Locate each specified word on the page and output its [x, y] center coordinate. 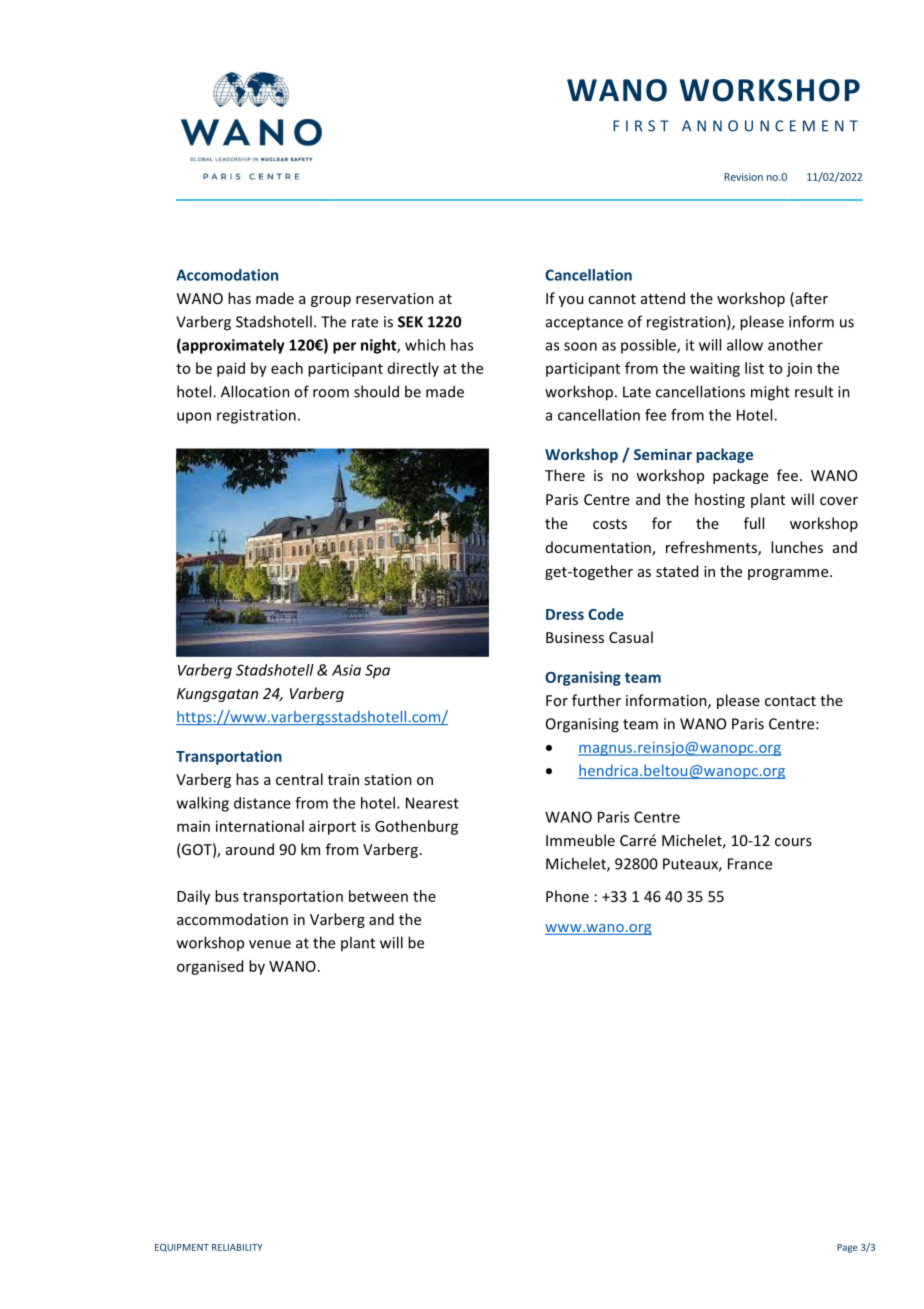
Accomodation [227, 275]
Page [847, 1248]
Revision [743, 177]
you [571, 301]
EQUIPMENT [182, 1248]
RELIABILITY [237, 1247]
